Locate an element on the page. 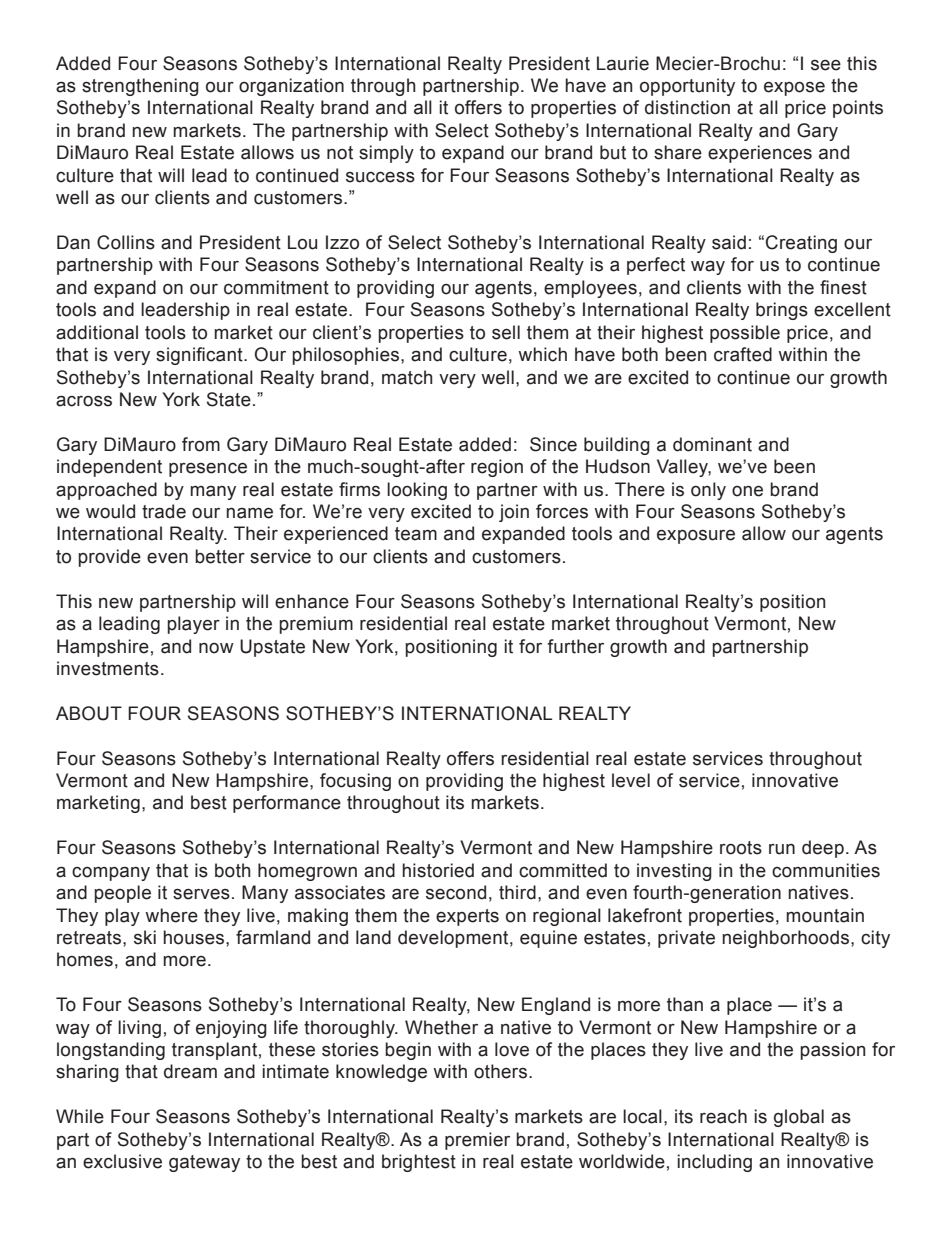 This image has width=952, height=1233. gateway is located at coordinates (204, 1163).
